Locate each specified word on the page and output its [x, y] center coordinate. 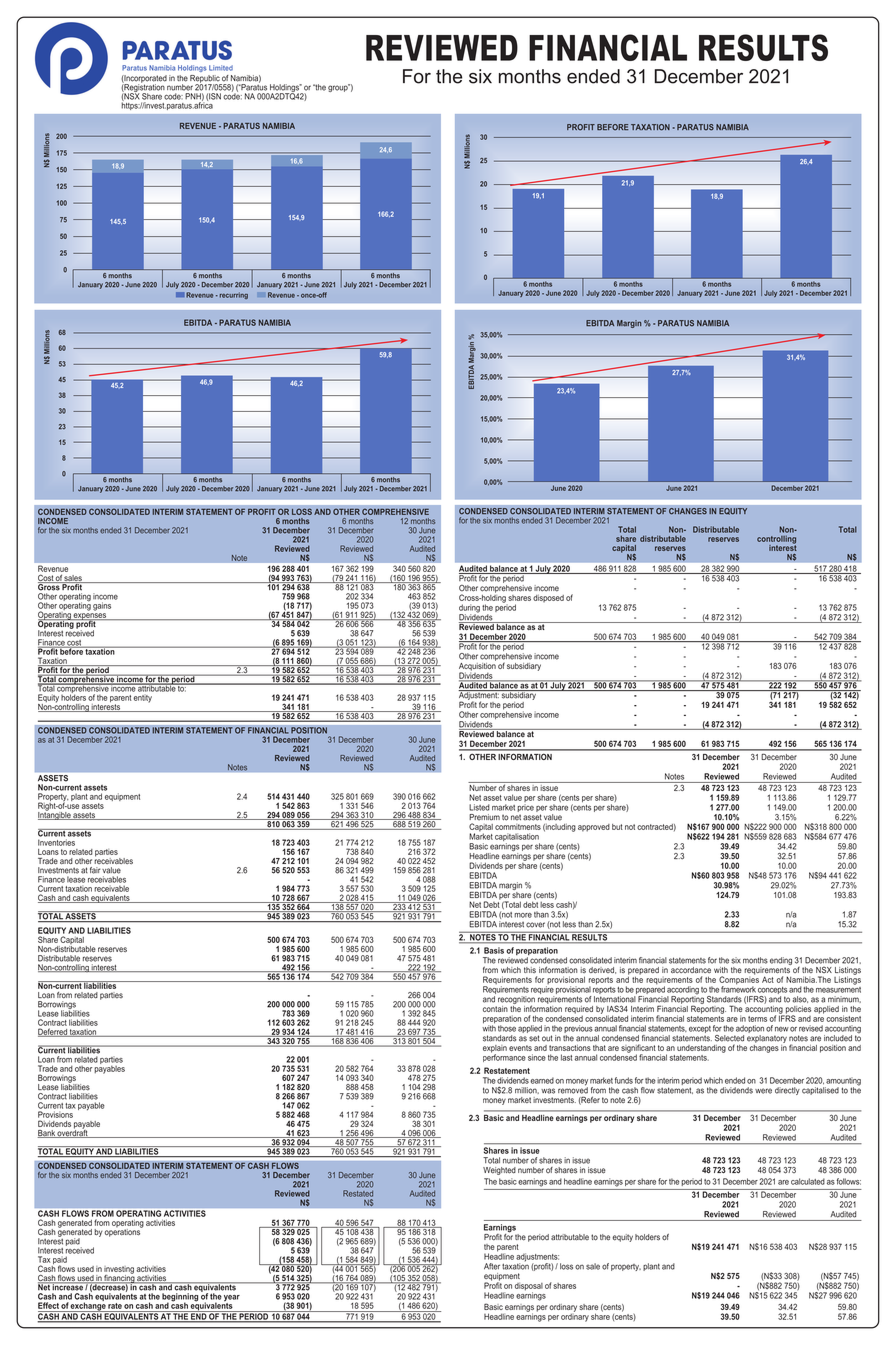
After [492, 1266]
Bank [47, 1134]
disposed [548, 598]
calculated [808, 1181]
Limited [221, 68]
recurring [232, 295]
